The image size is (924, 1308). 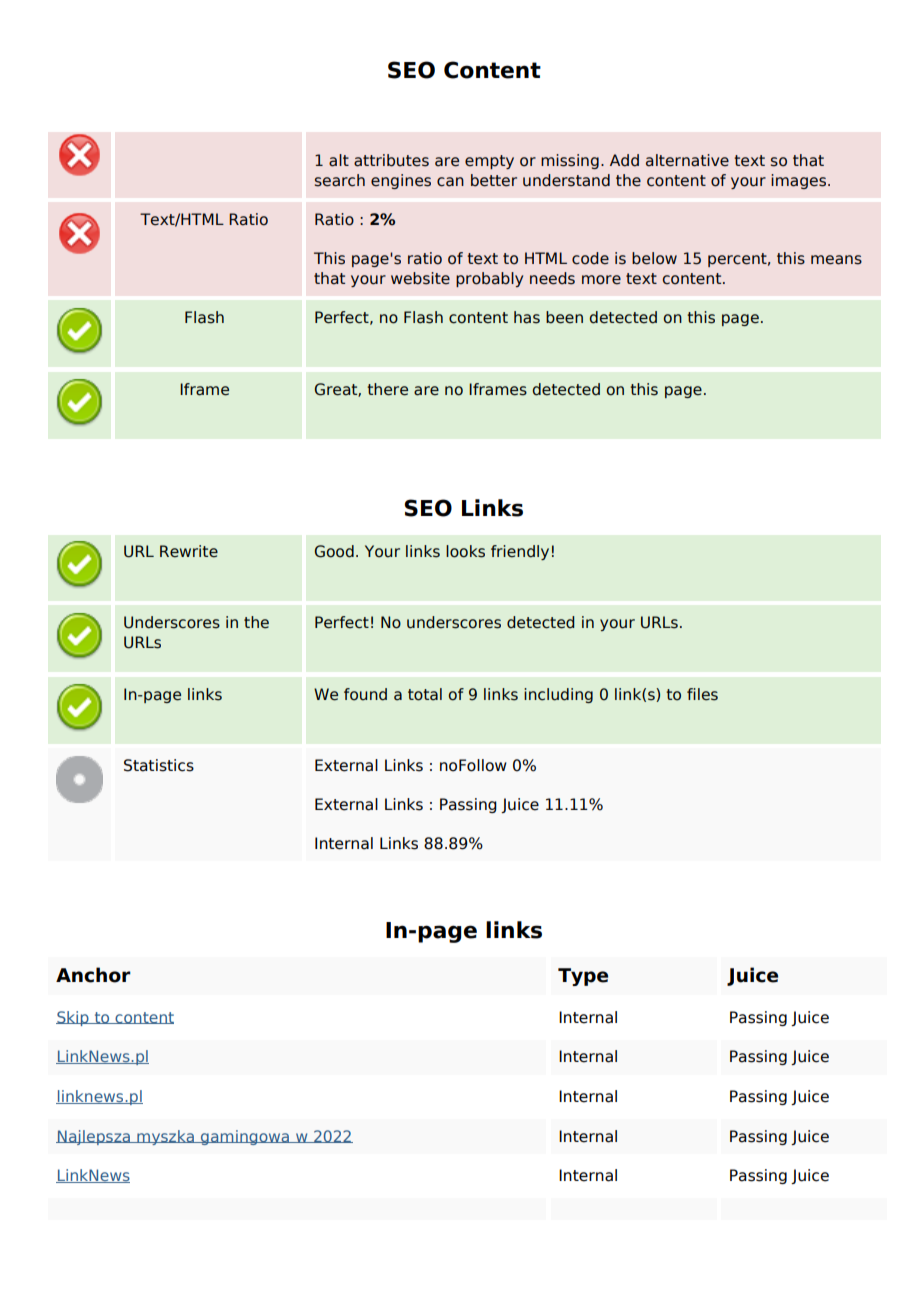 I want to click on there, so click(x=387, y=389).
